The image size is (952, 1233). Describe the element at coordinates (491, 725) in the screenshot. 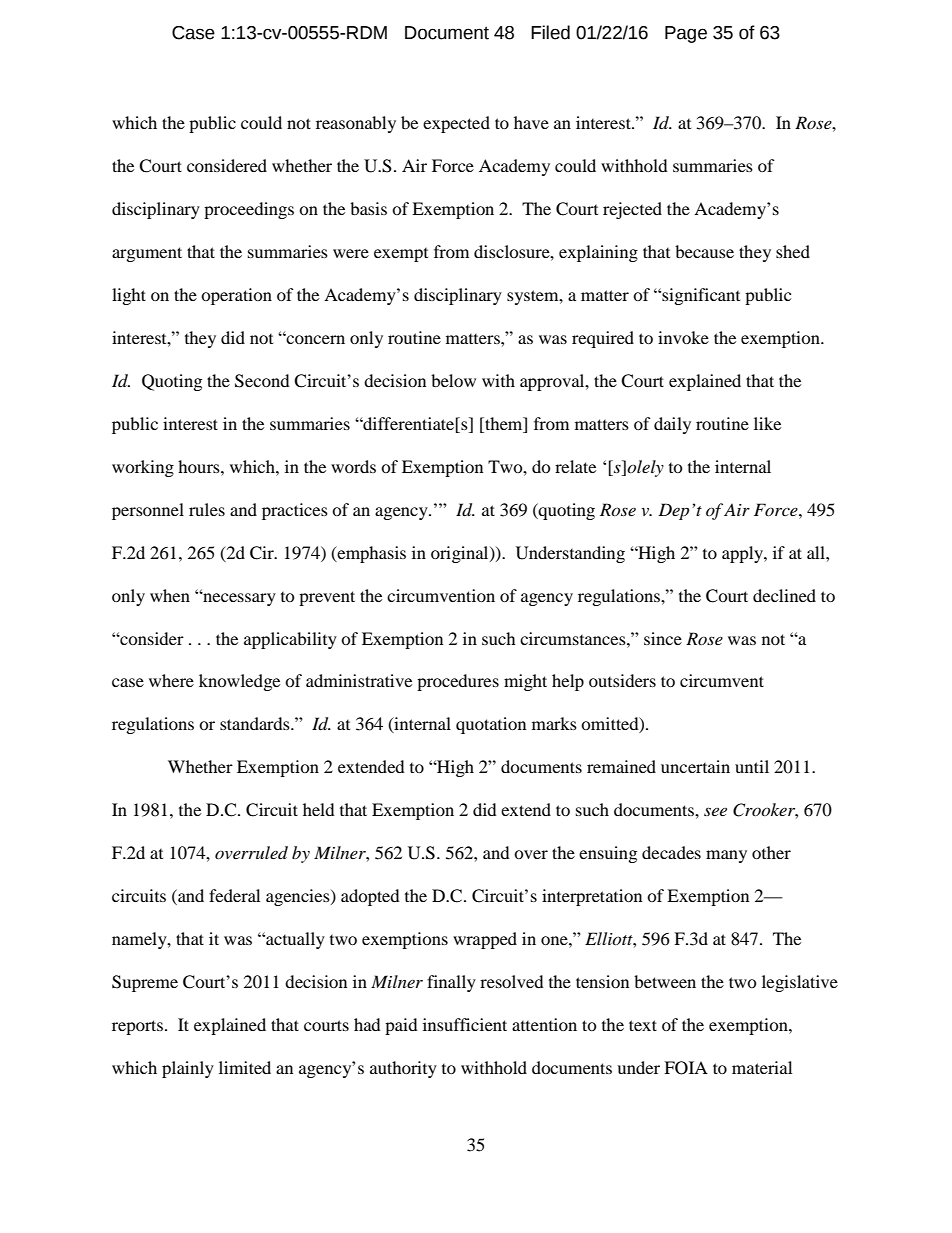

I see `quotation` at that location.
